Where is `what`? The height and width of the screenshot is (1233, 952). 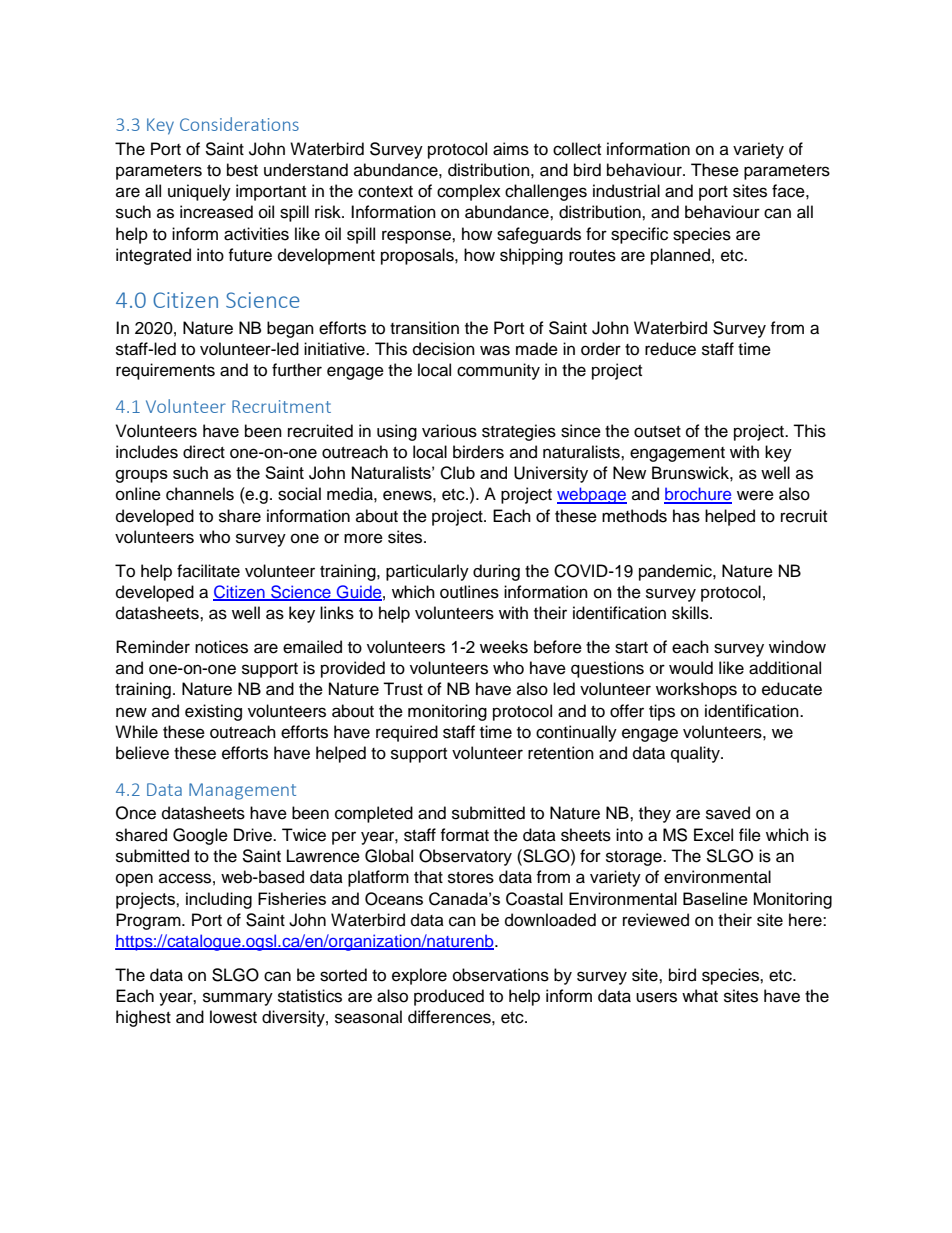
what is located at coordinates (700, 996).
